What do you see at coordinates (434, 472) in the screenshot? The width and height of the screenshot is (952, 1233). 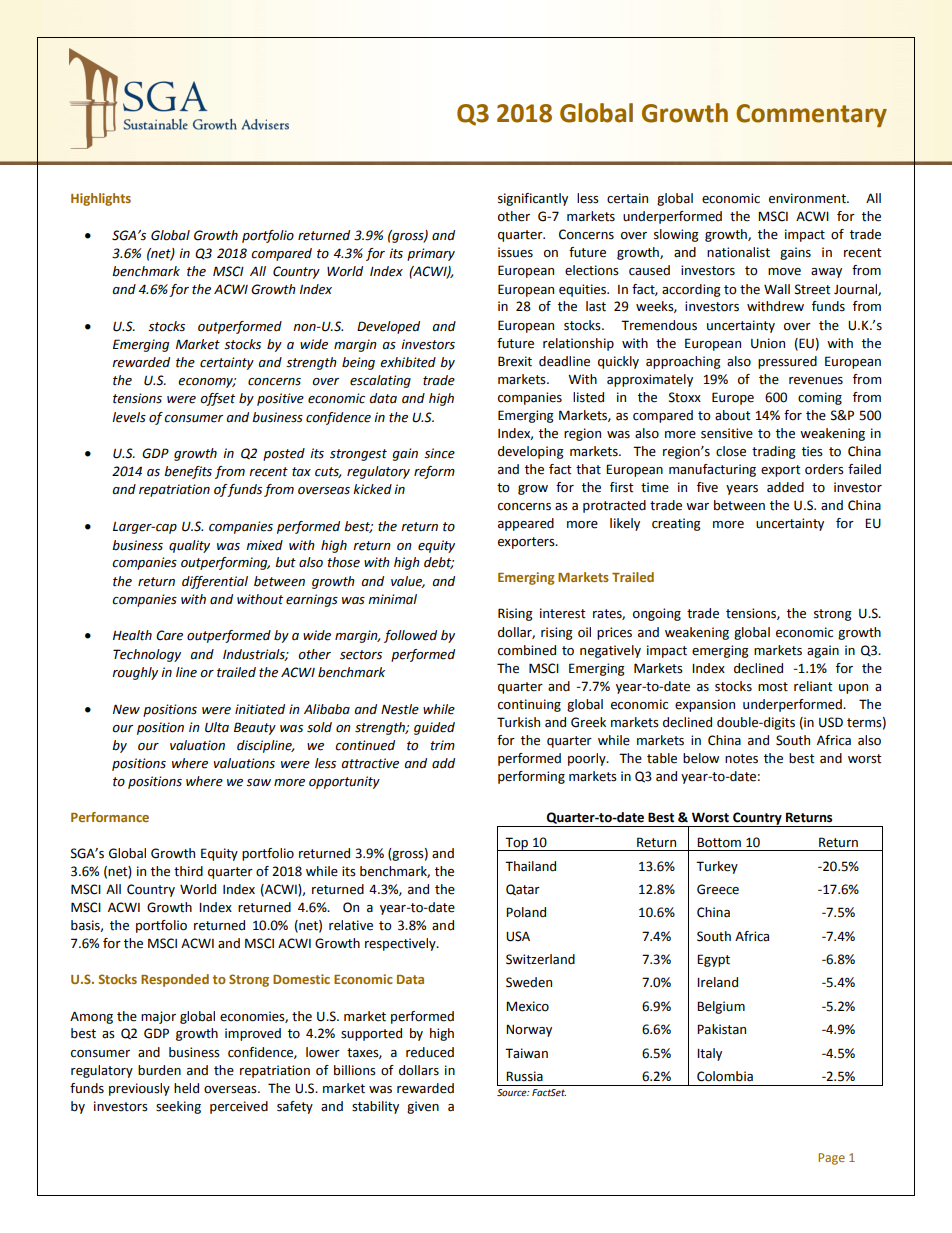 I see `reform` at bounding box center [434, 472].
